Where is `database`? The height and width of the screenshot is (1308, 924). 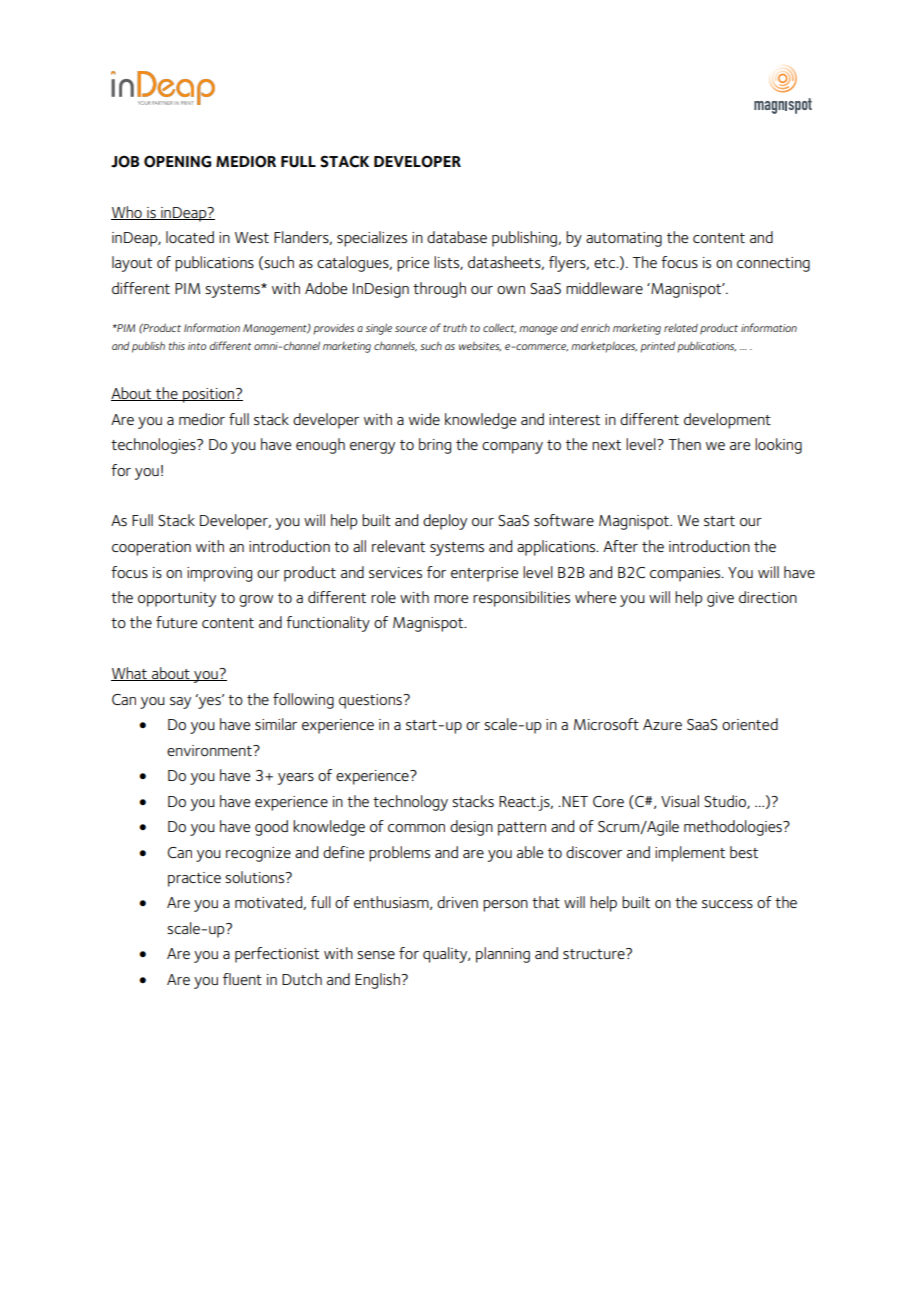
database is located at coordinates (457, 237).
